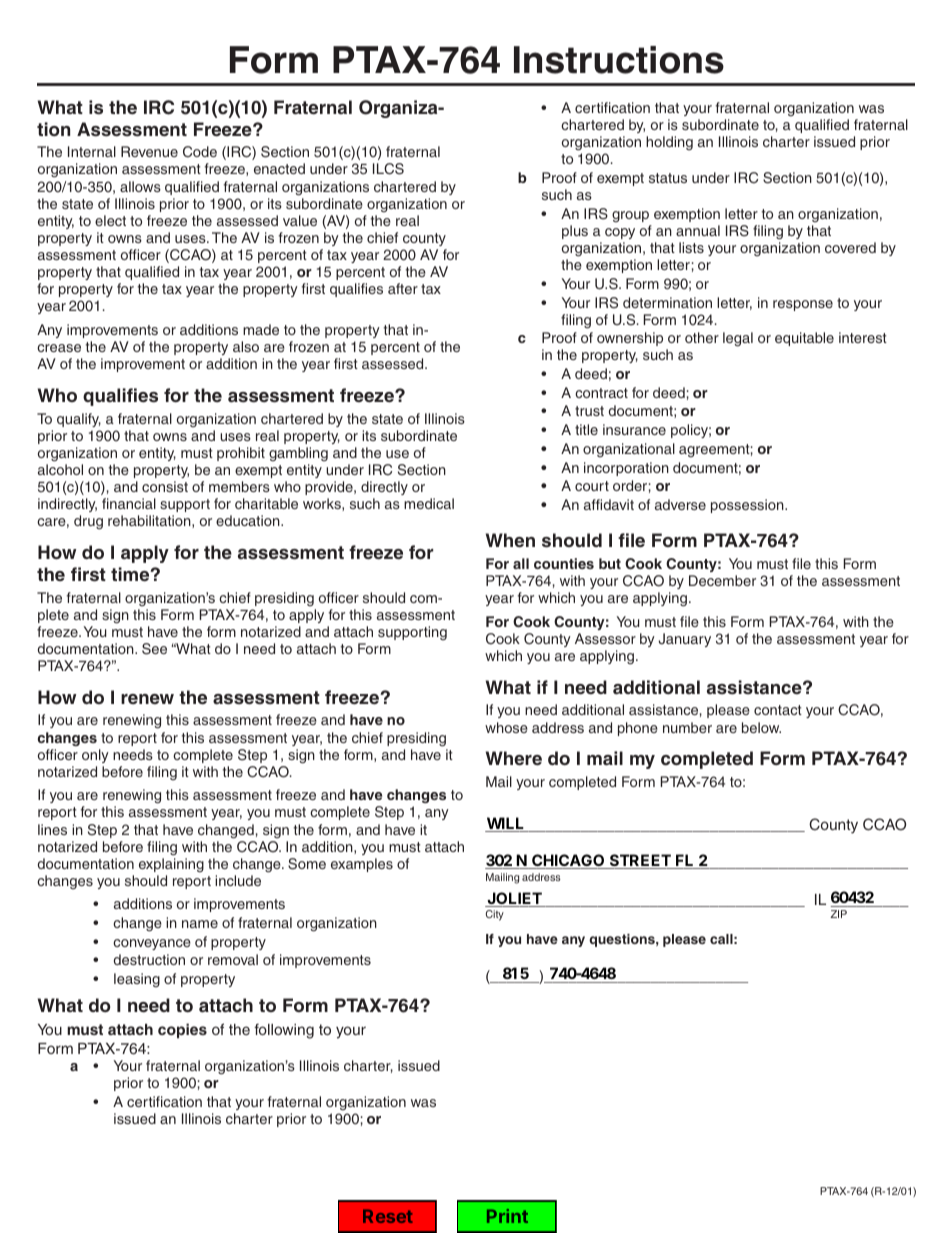 The height and width of the screenshot is (1233, 952). Describe the element at coordinates (668, 178) in the screenshot. I see `status` at that location.
